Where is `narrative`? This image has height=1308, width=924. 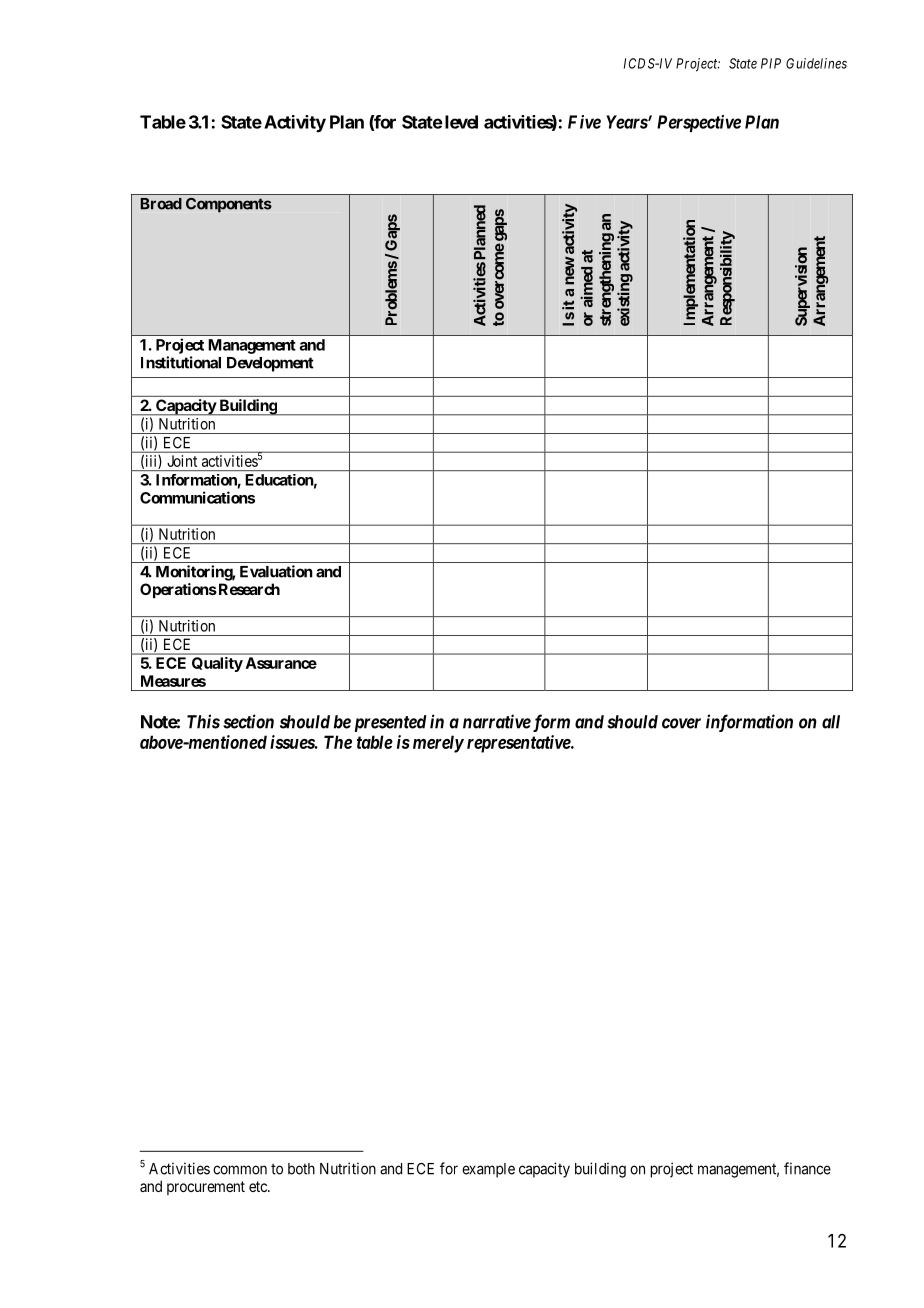
narrative is located at coordinates (497, 721).
